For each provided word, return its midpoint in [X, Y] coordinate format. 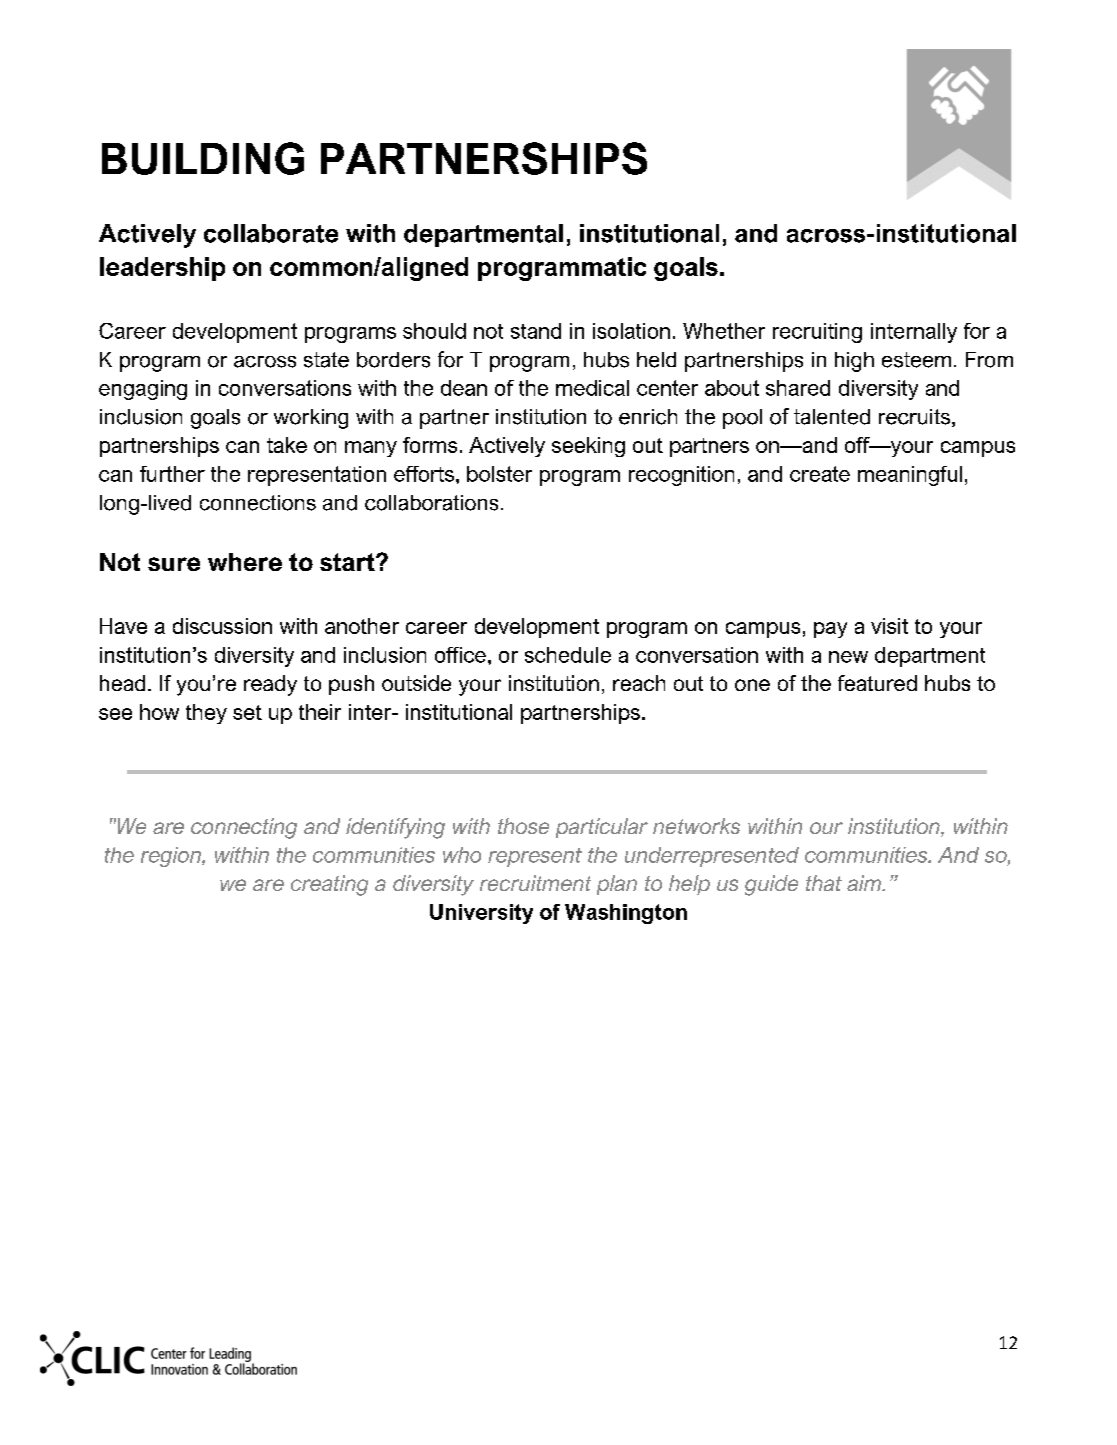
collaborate [271, 233]
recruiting [817, 333]
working [311, 419]
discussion [222, 626]
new [848, 657]
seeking [588, 447]
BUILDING [203, 158]
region [172, 857]
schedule [568, 655]
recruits [914, 417]
